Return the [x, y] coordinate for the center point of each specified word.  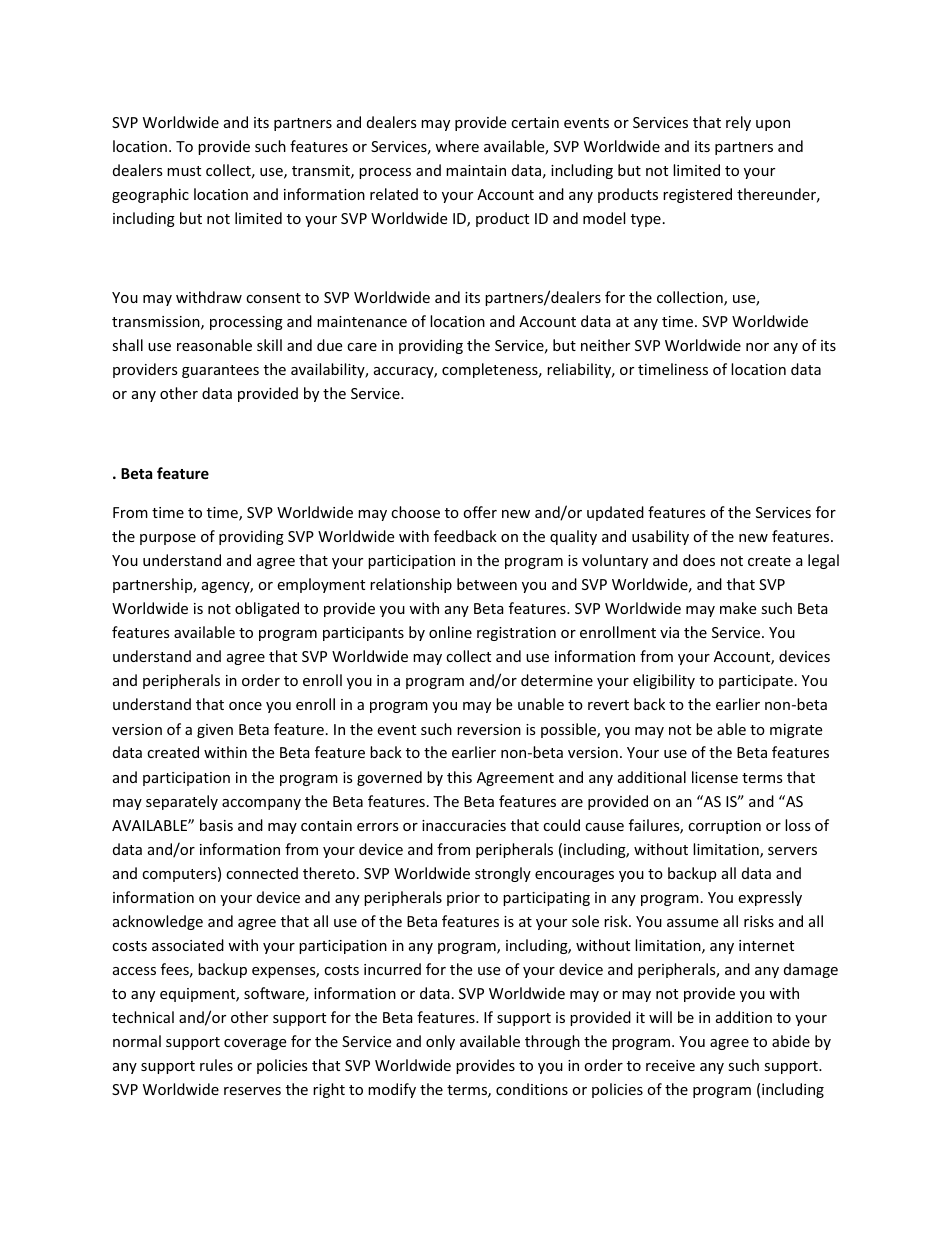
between [487, 584]
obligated [267, 609]
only [440, 1042]
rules [216, 1065]
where [457, 146]
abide [791, 1041]
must [184, 171]
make [738, 608]
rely [738, 123]
